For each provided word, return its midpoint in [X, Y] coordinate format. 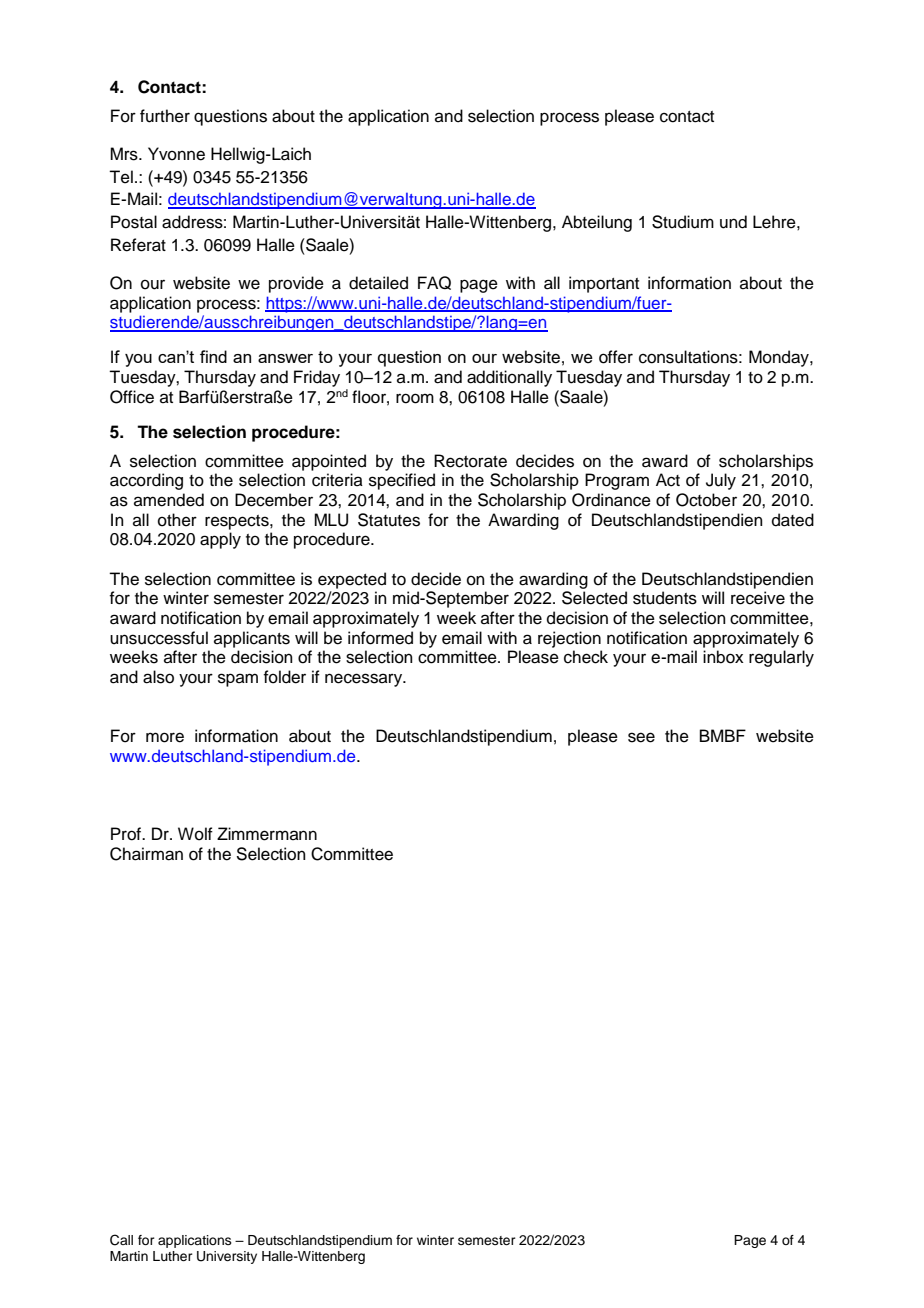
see [641, 737]
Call [121, 1240]
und [733, 222]
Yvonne [176, 154]
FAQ [434, 283]
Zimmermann [267, 834]
